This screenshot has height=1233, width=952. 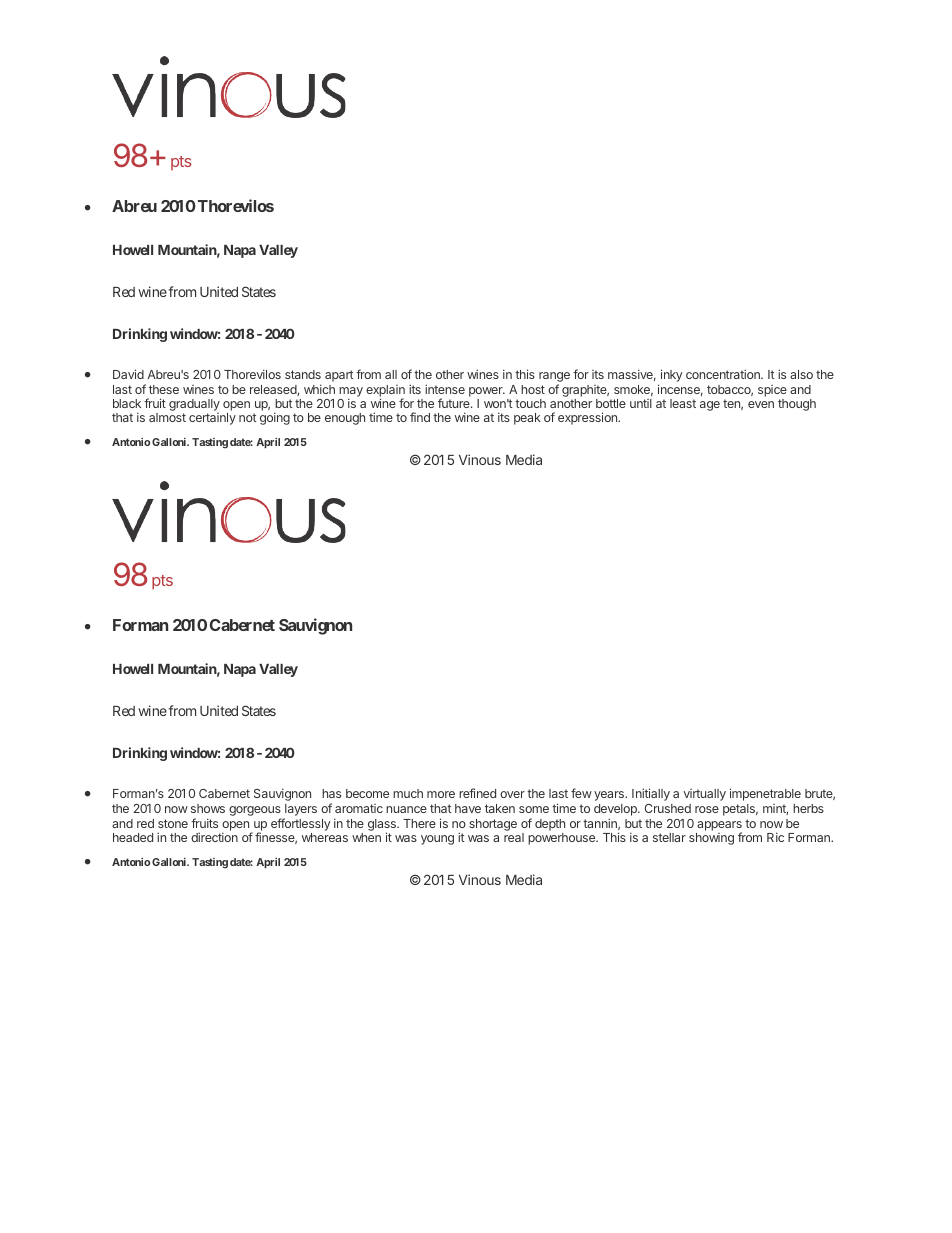 What do you see at coordinates (445, 389) in the screenshot?
I see `intense` at bounding box center [445, 389].
